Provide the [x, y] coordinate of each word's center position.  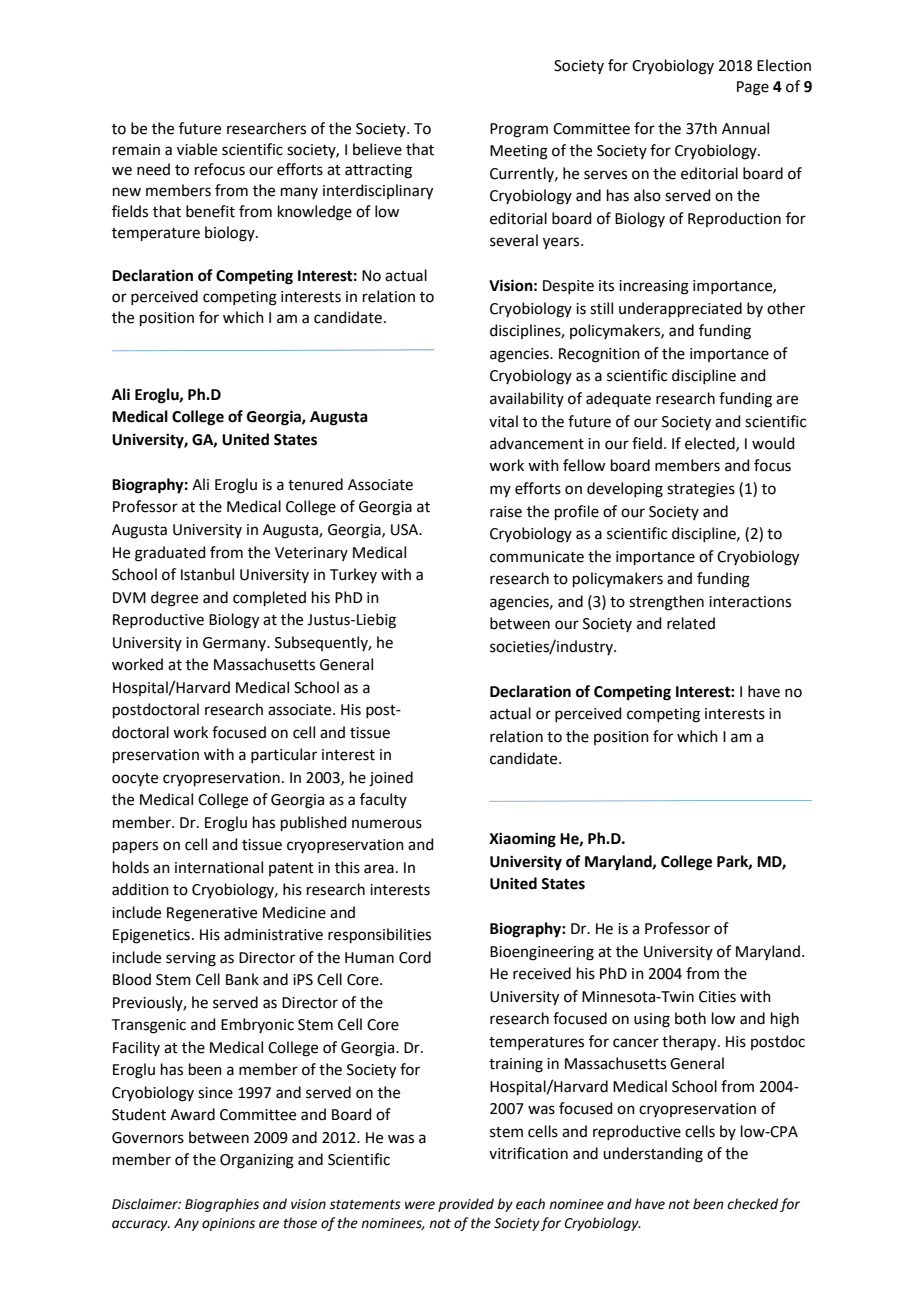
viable [197, 149]
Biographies [222, 1205]
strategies [701, 490]
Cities [717, 997]
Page [753, 88]
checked [752, 1204]
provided [466, 1205]
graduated [170, 554]
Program [519, 130]
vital [503, 421]
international [219, 867]
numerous [387, 824]
